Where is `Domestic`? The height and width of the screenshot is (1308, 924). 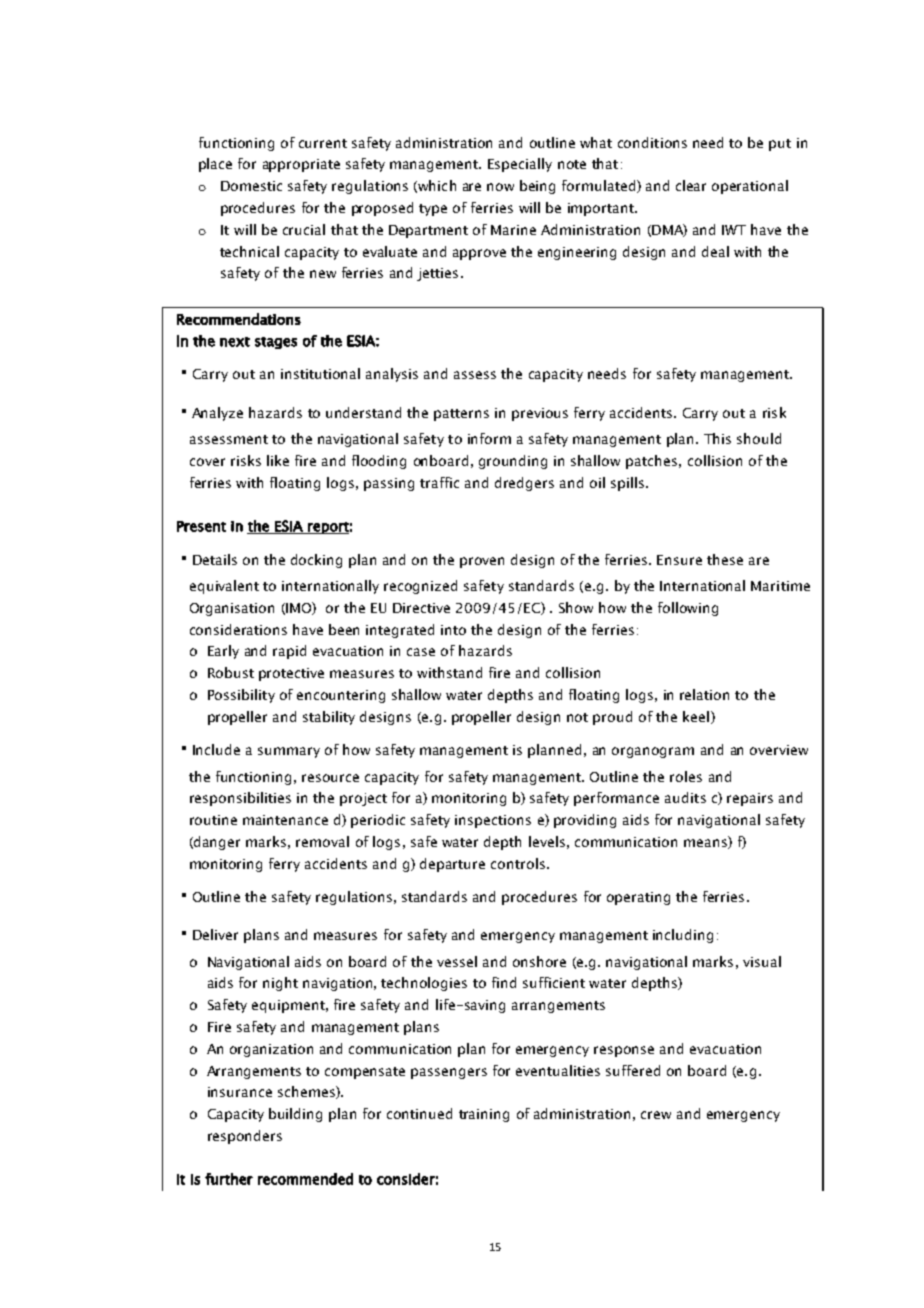
Domestic is located at coordinates (251, 186).
